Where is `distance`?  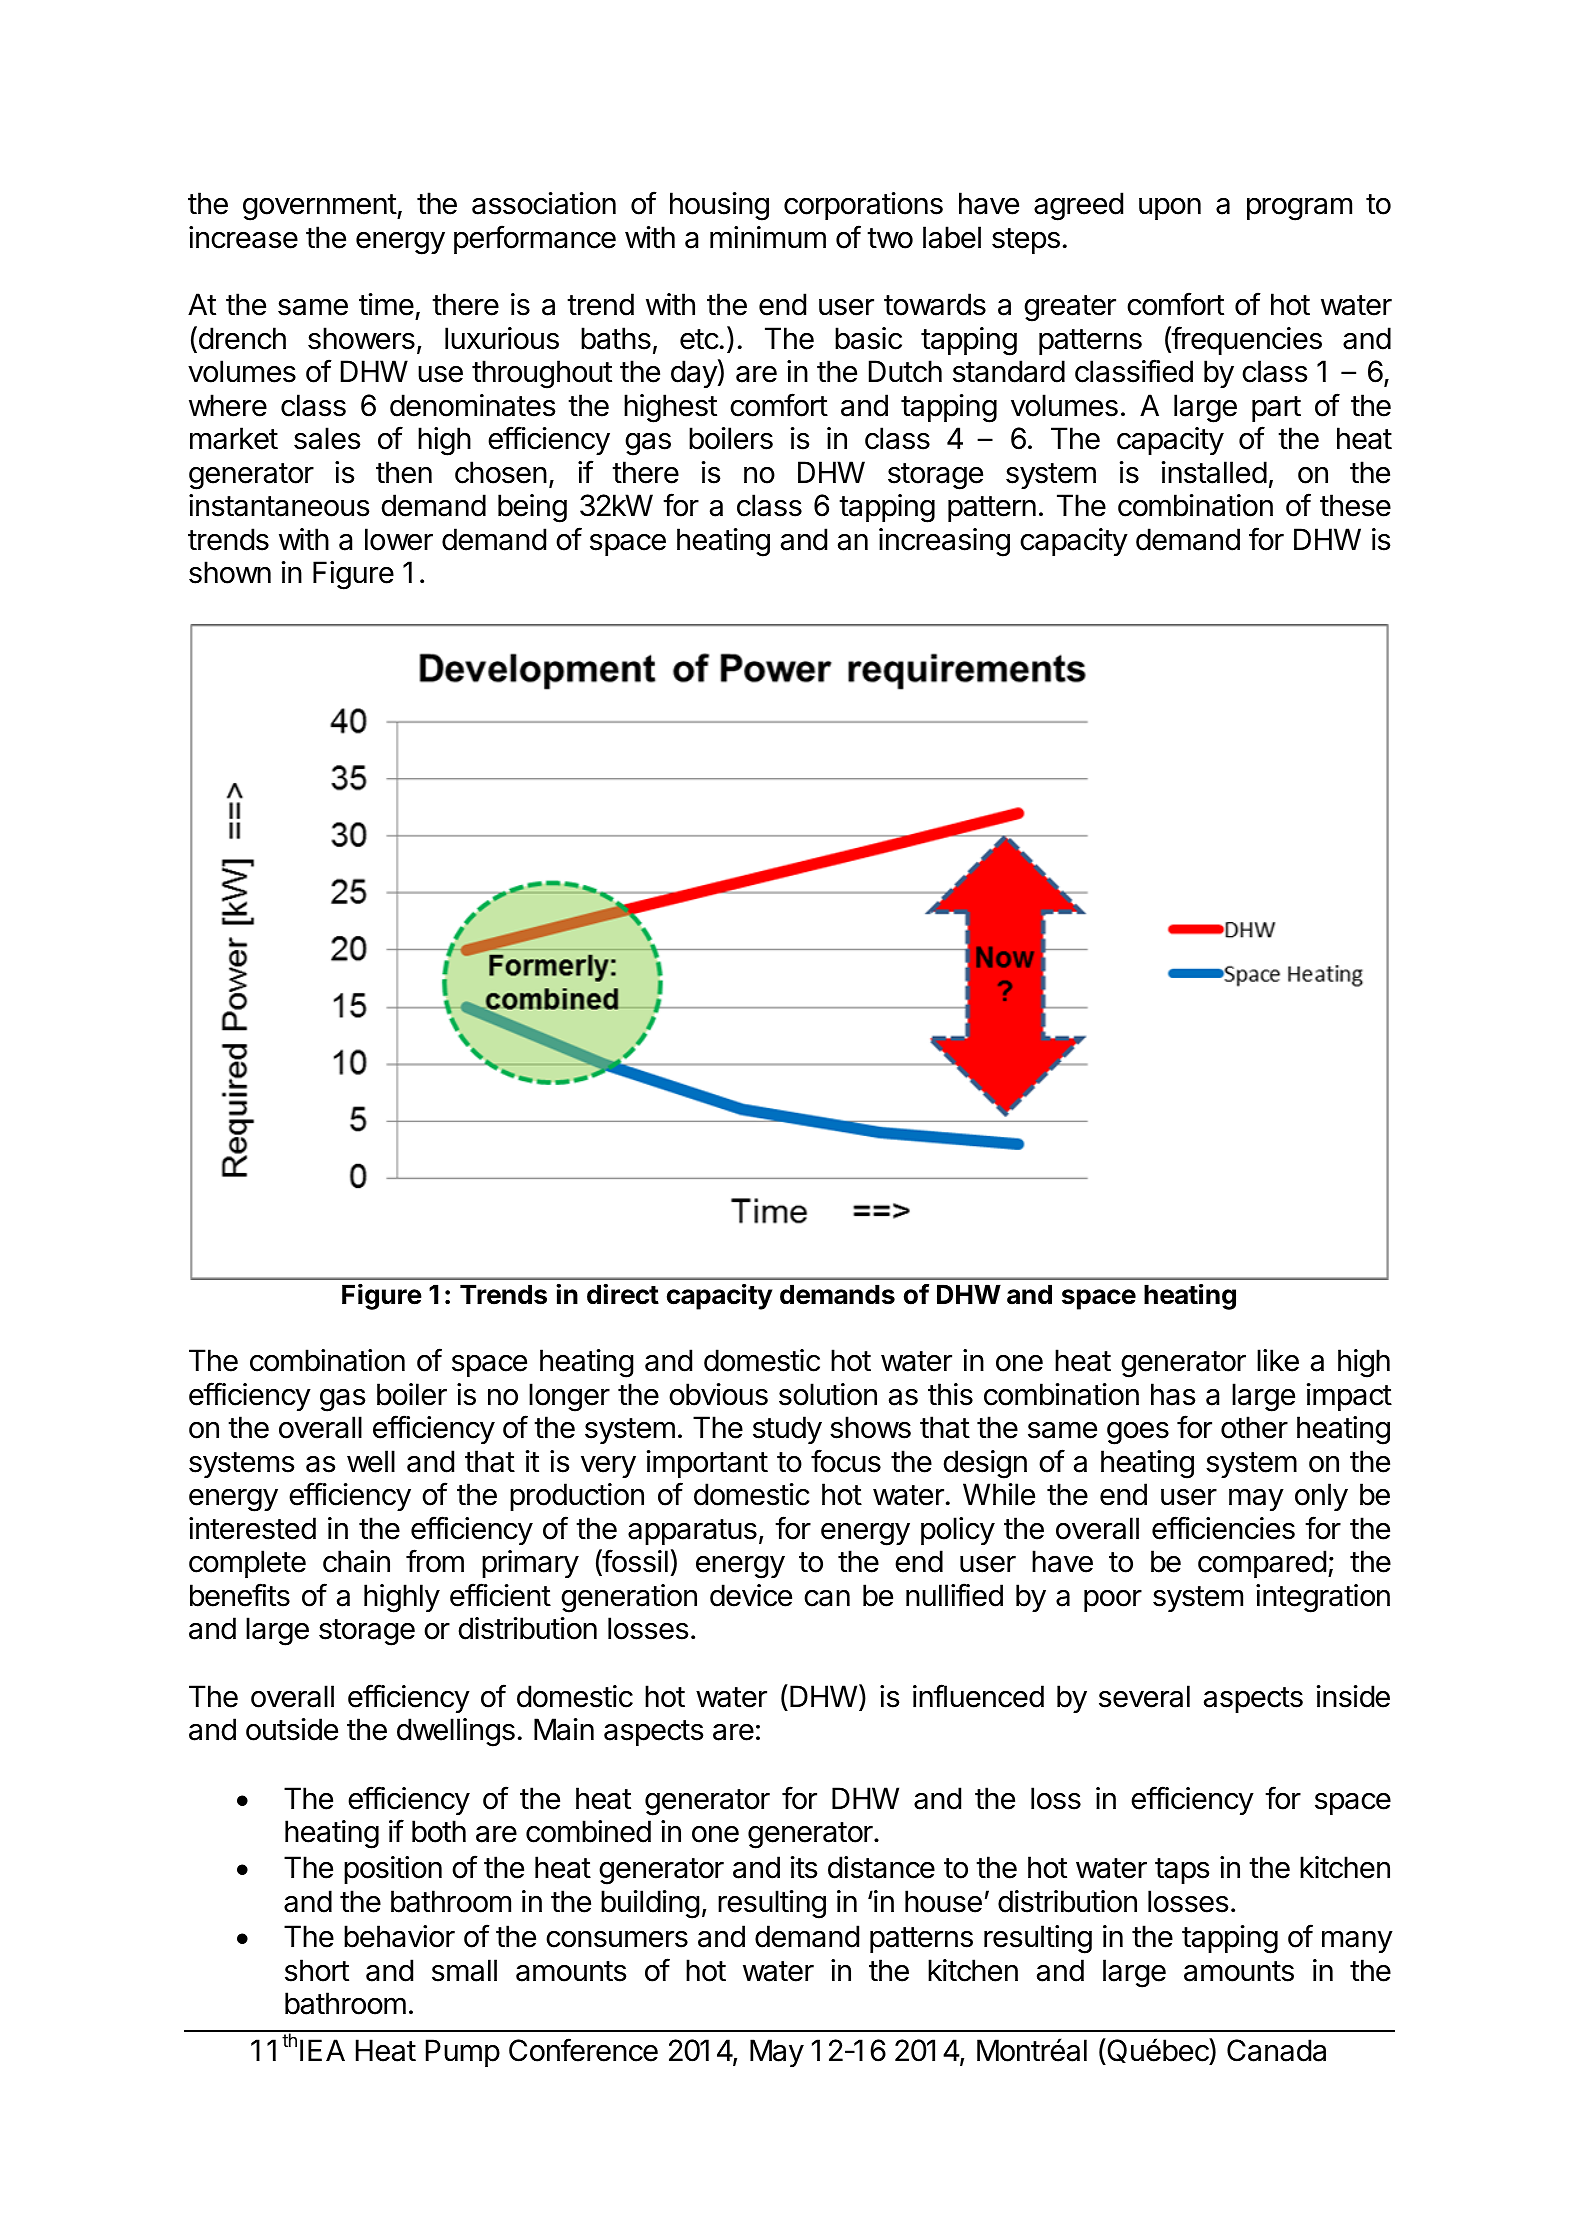
distance is located at coordinates (881, 1867).
